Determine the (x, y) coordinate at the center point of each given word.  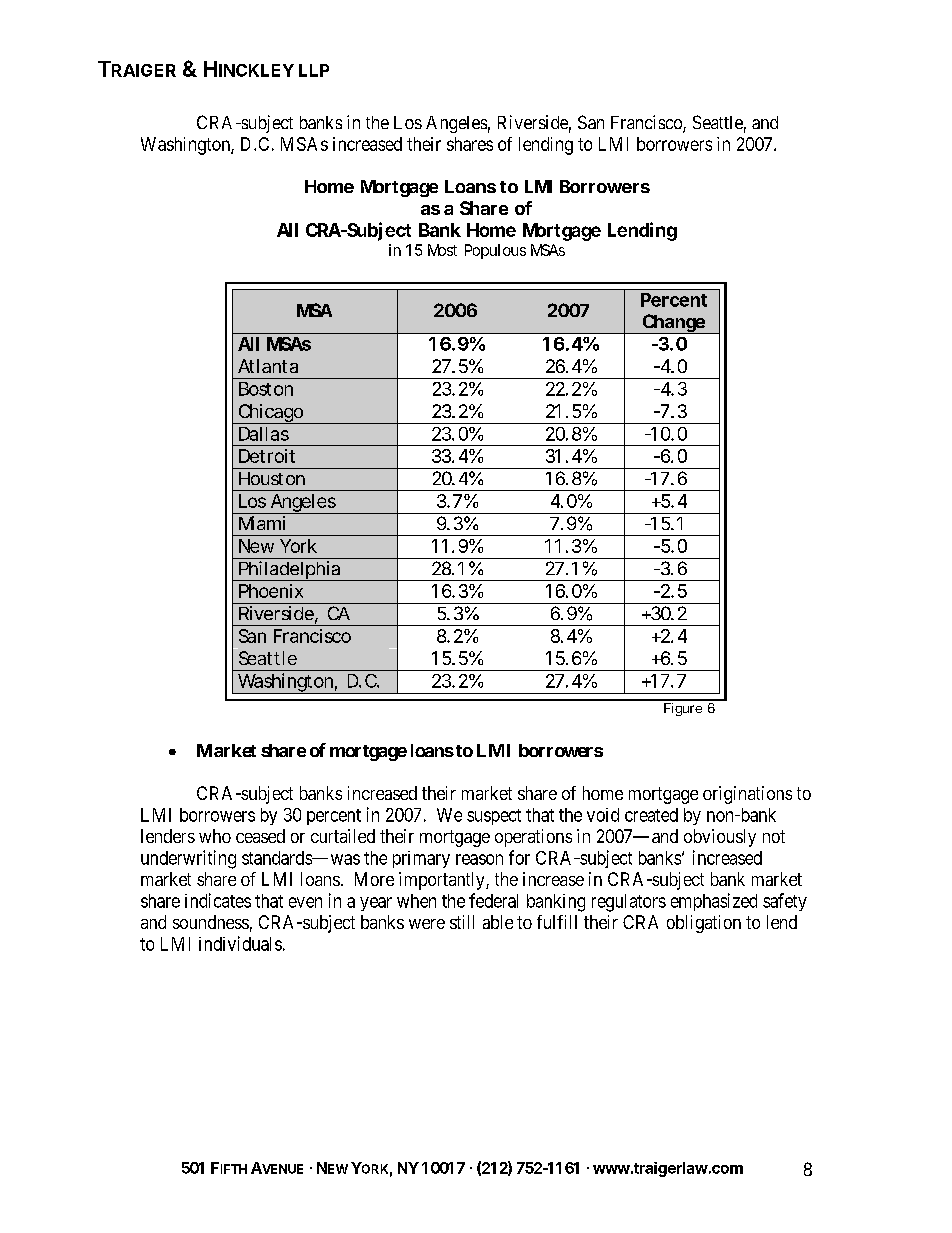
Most (442, 250)
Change (673, 324)
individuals (240, 943)
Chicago (270, 414)
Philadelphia (289, 571)
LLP (314, 70)
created (651, 815)
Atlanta (268, 366)
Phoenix (271, 591)
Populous (495, 251)
